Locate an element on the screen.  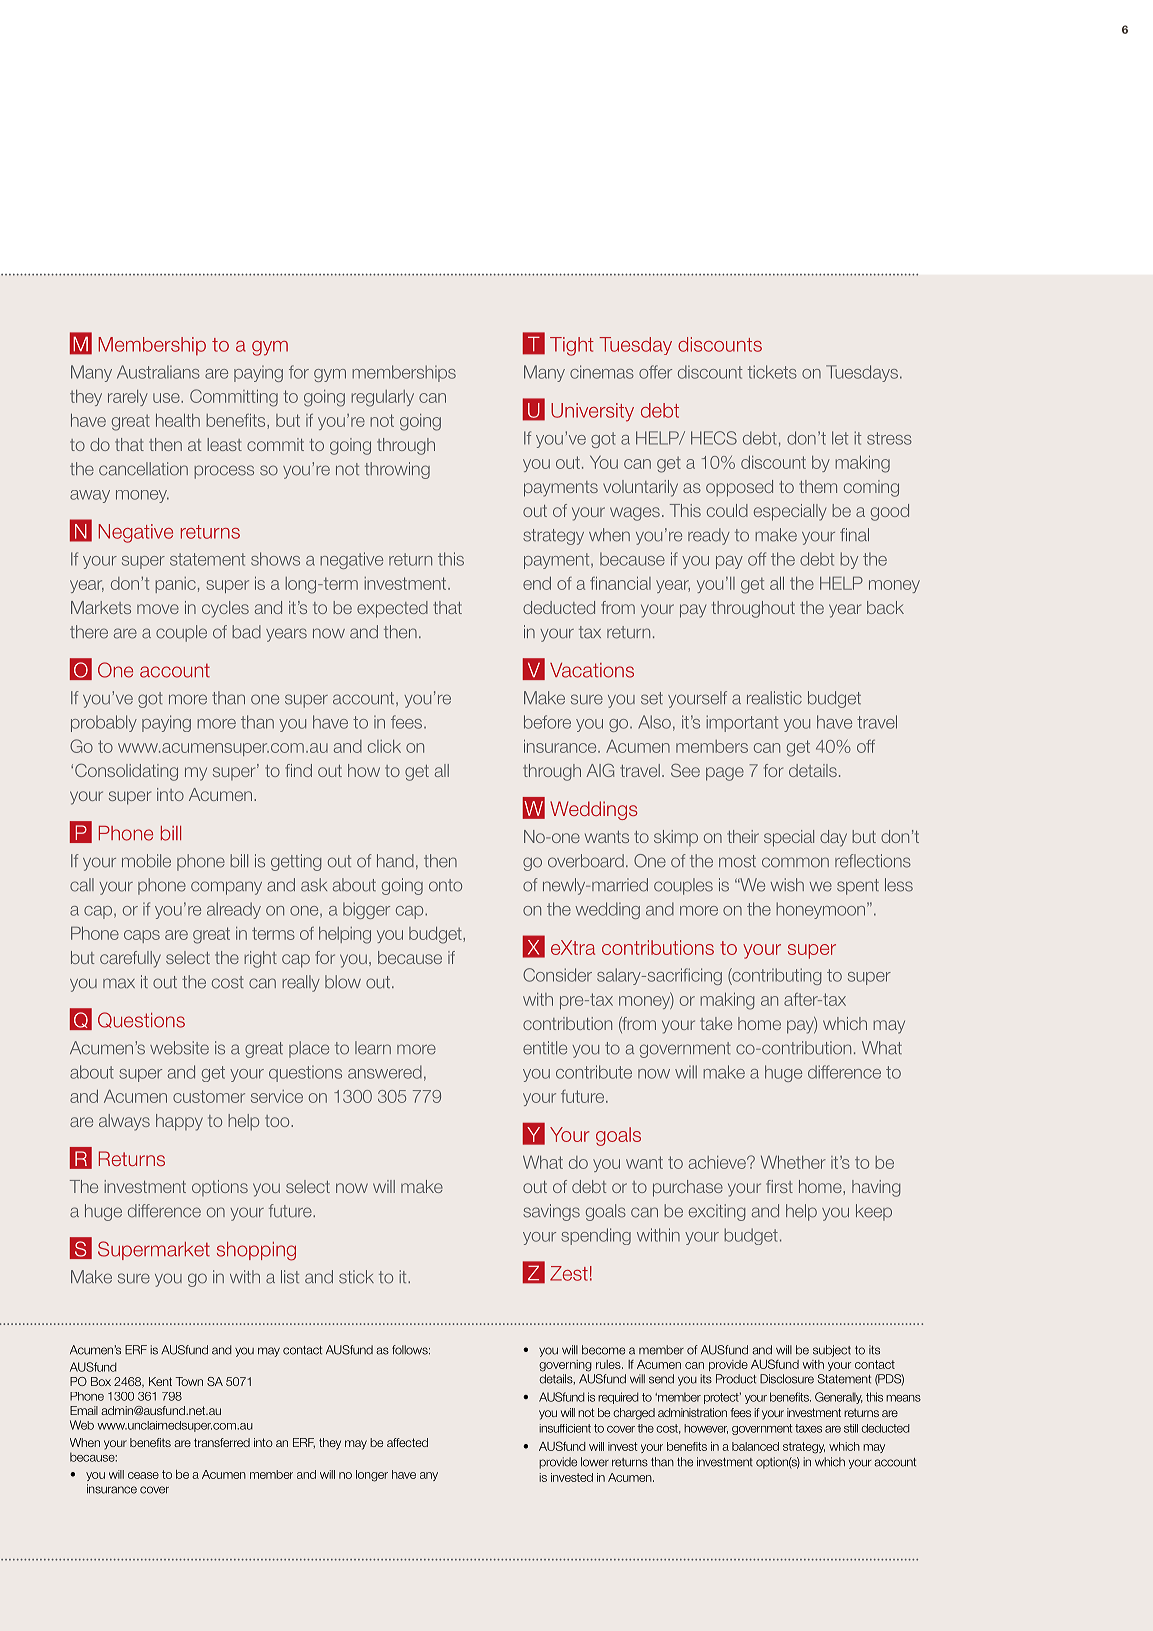
Whether is located at coordinates (793, 1162).
